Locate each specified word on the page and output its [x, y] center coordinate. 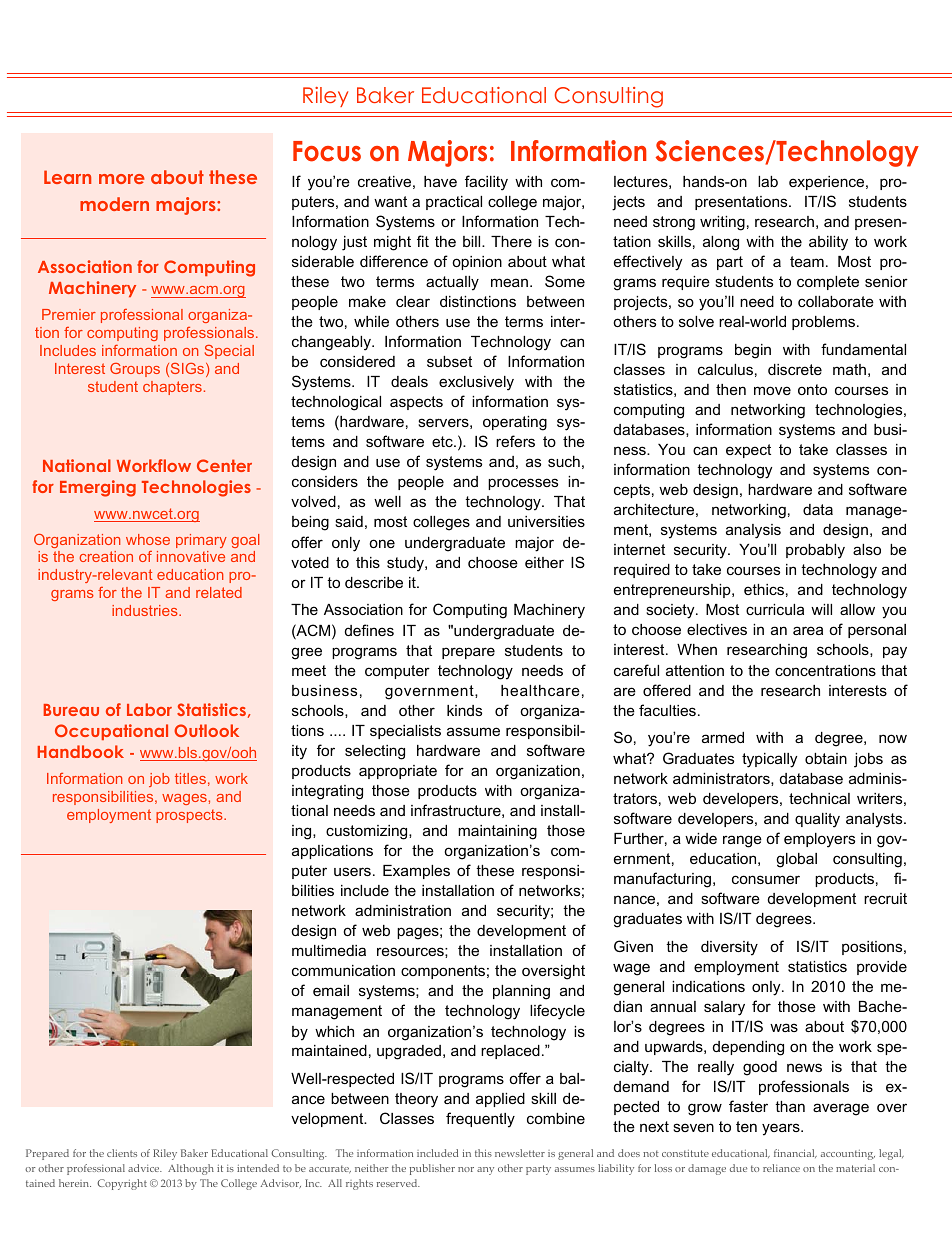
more [122, 179]
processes [523, 484]
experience [828, 183]
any [485, 1171]
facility [486, 183]
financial [795, 1153]
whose [148, 539]
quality [817, 820]
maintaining [497, 832]
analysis [753, 531]
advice [145, 1168]
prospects [190, 816]
